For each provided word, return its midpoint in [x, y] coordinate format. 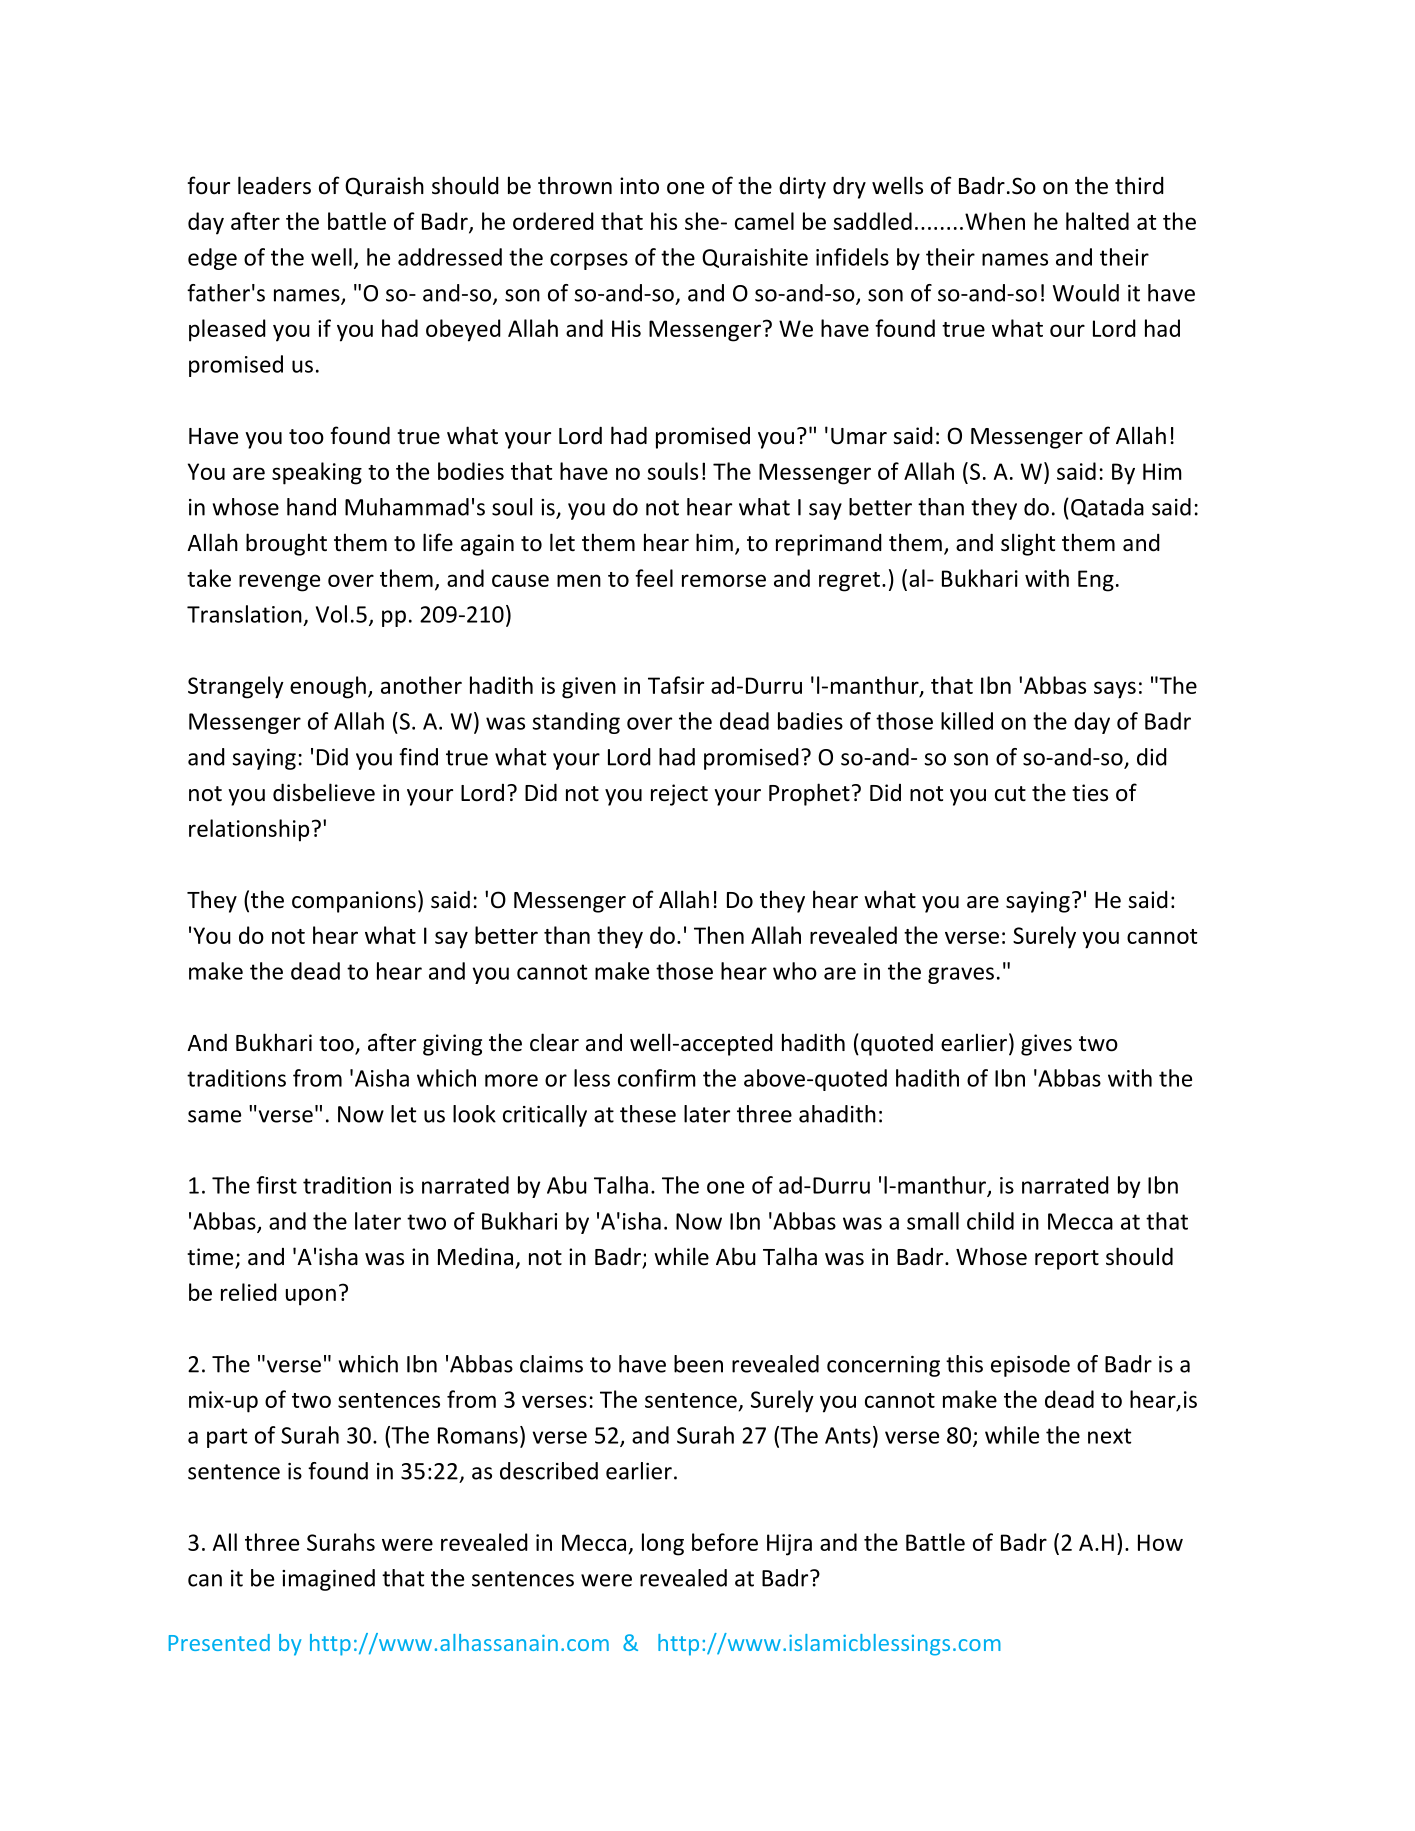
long [663, 1544]
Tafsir [676, 685]
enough [328, 687]
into [639, 186]
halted [1097, 221]
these [648, 1114]
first [276, 1185]
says [1115, 690]
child [990, 1221]
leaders [274, 185]
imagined [328, 1580]
